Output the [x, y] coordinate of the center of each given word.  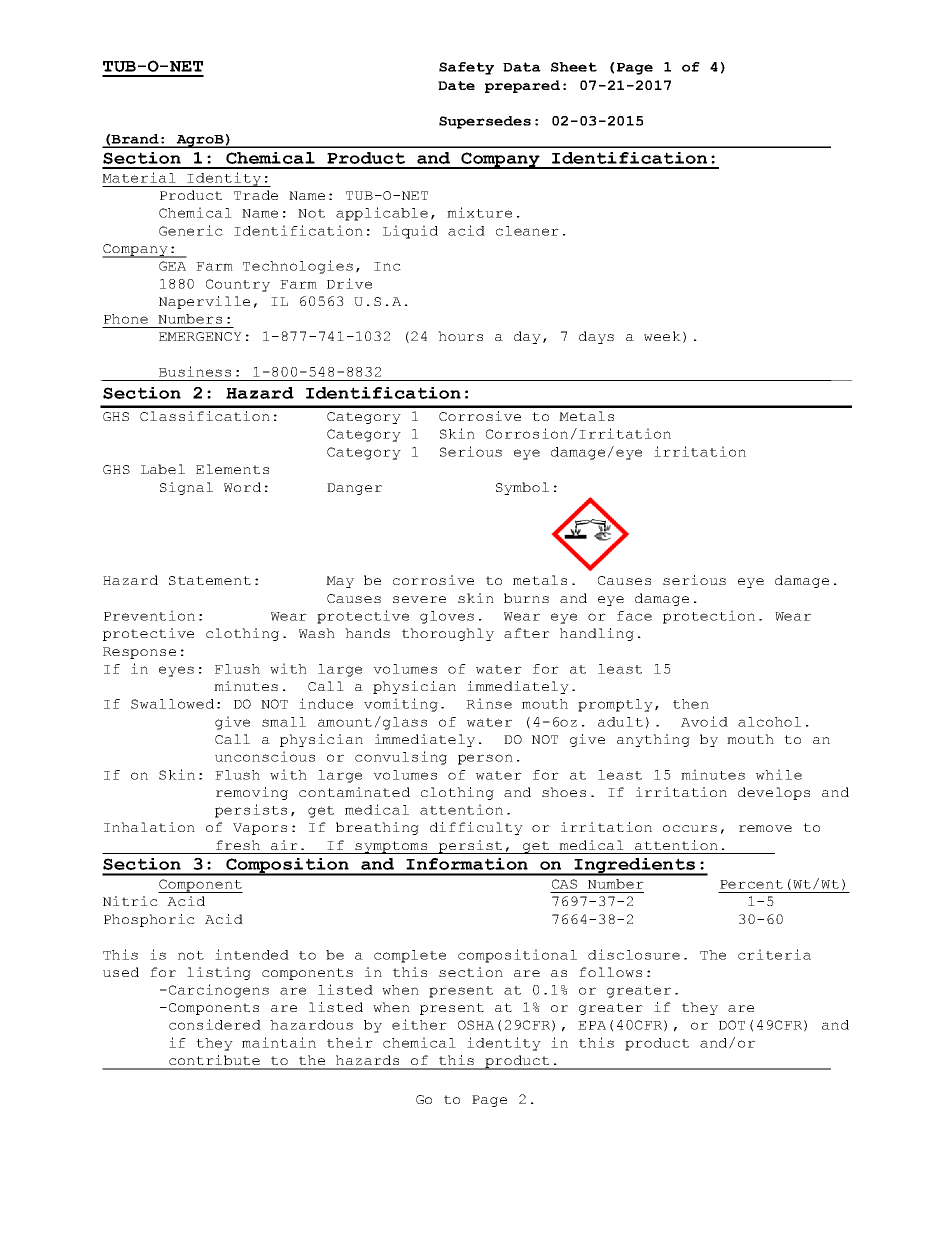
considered [215, 1024]
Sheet [574, 67]
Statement [210, 580]
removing [252, 793]
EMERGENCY [200, 336]
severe [419, 599]
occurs [690, 828]
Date [456, 85]
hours [460, 336]
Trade [256, 195]
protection [709, 617]
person [485, 759]
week [662, 336]
